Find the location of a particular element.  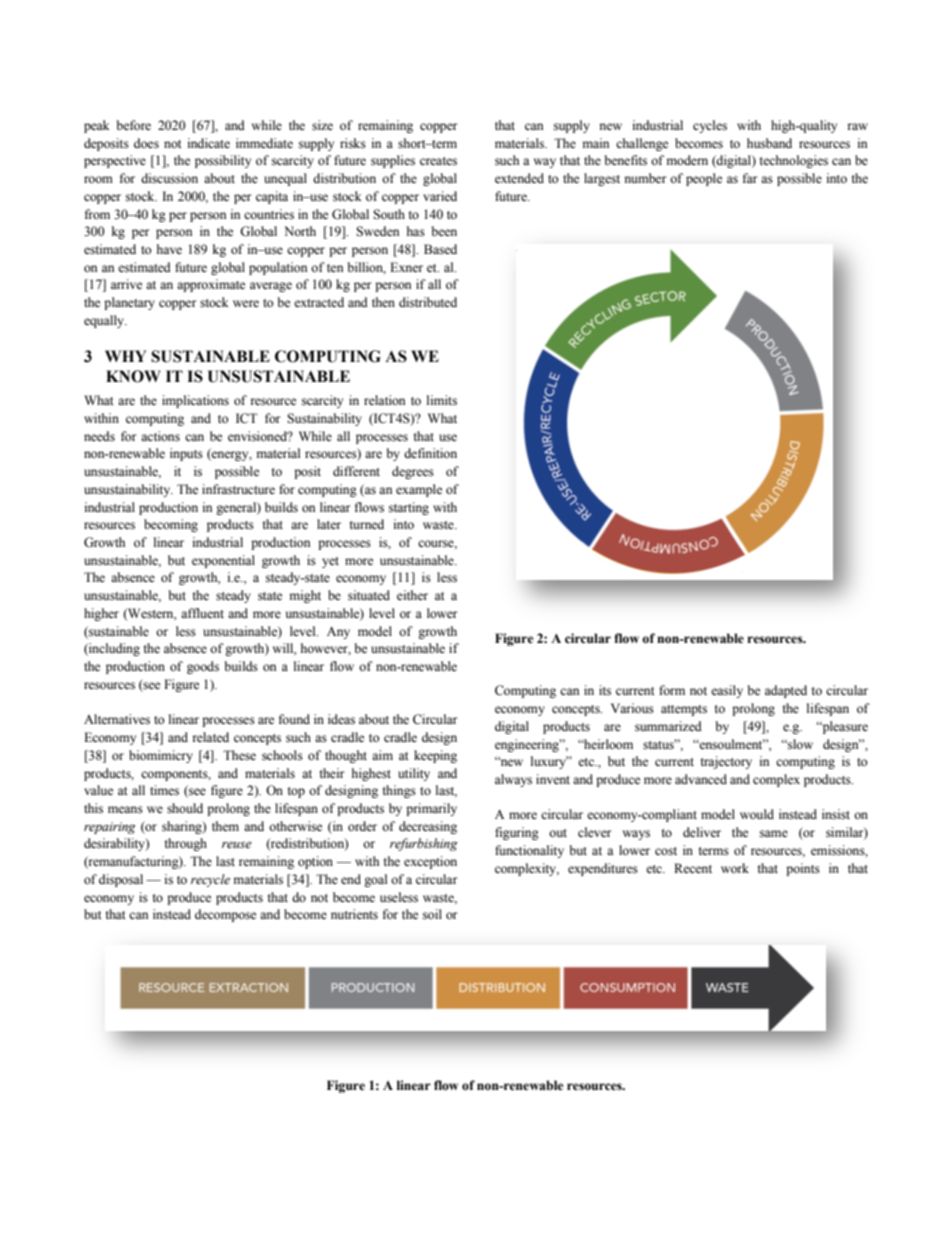

soil is located at coordinates (432, 914).
